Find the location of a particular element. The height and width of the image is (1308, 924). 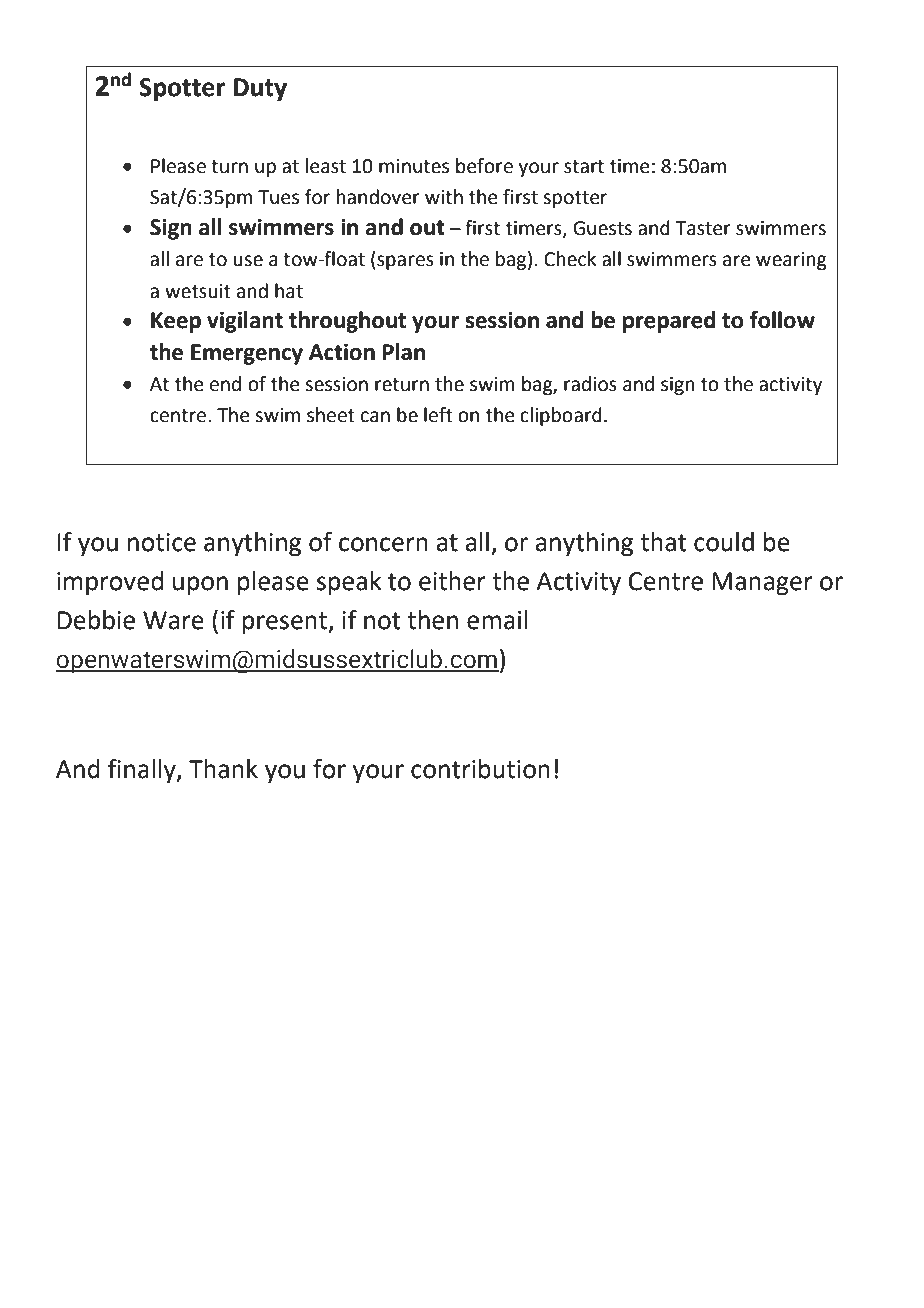

minutes is located at coordinates (414, 166).
